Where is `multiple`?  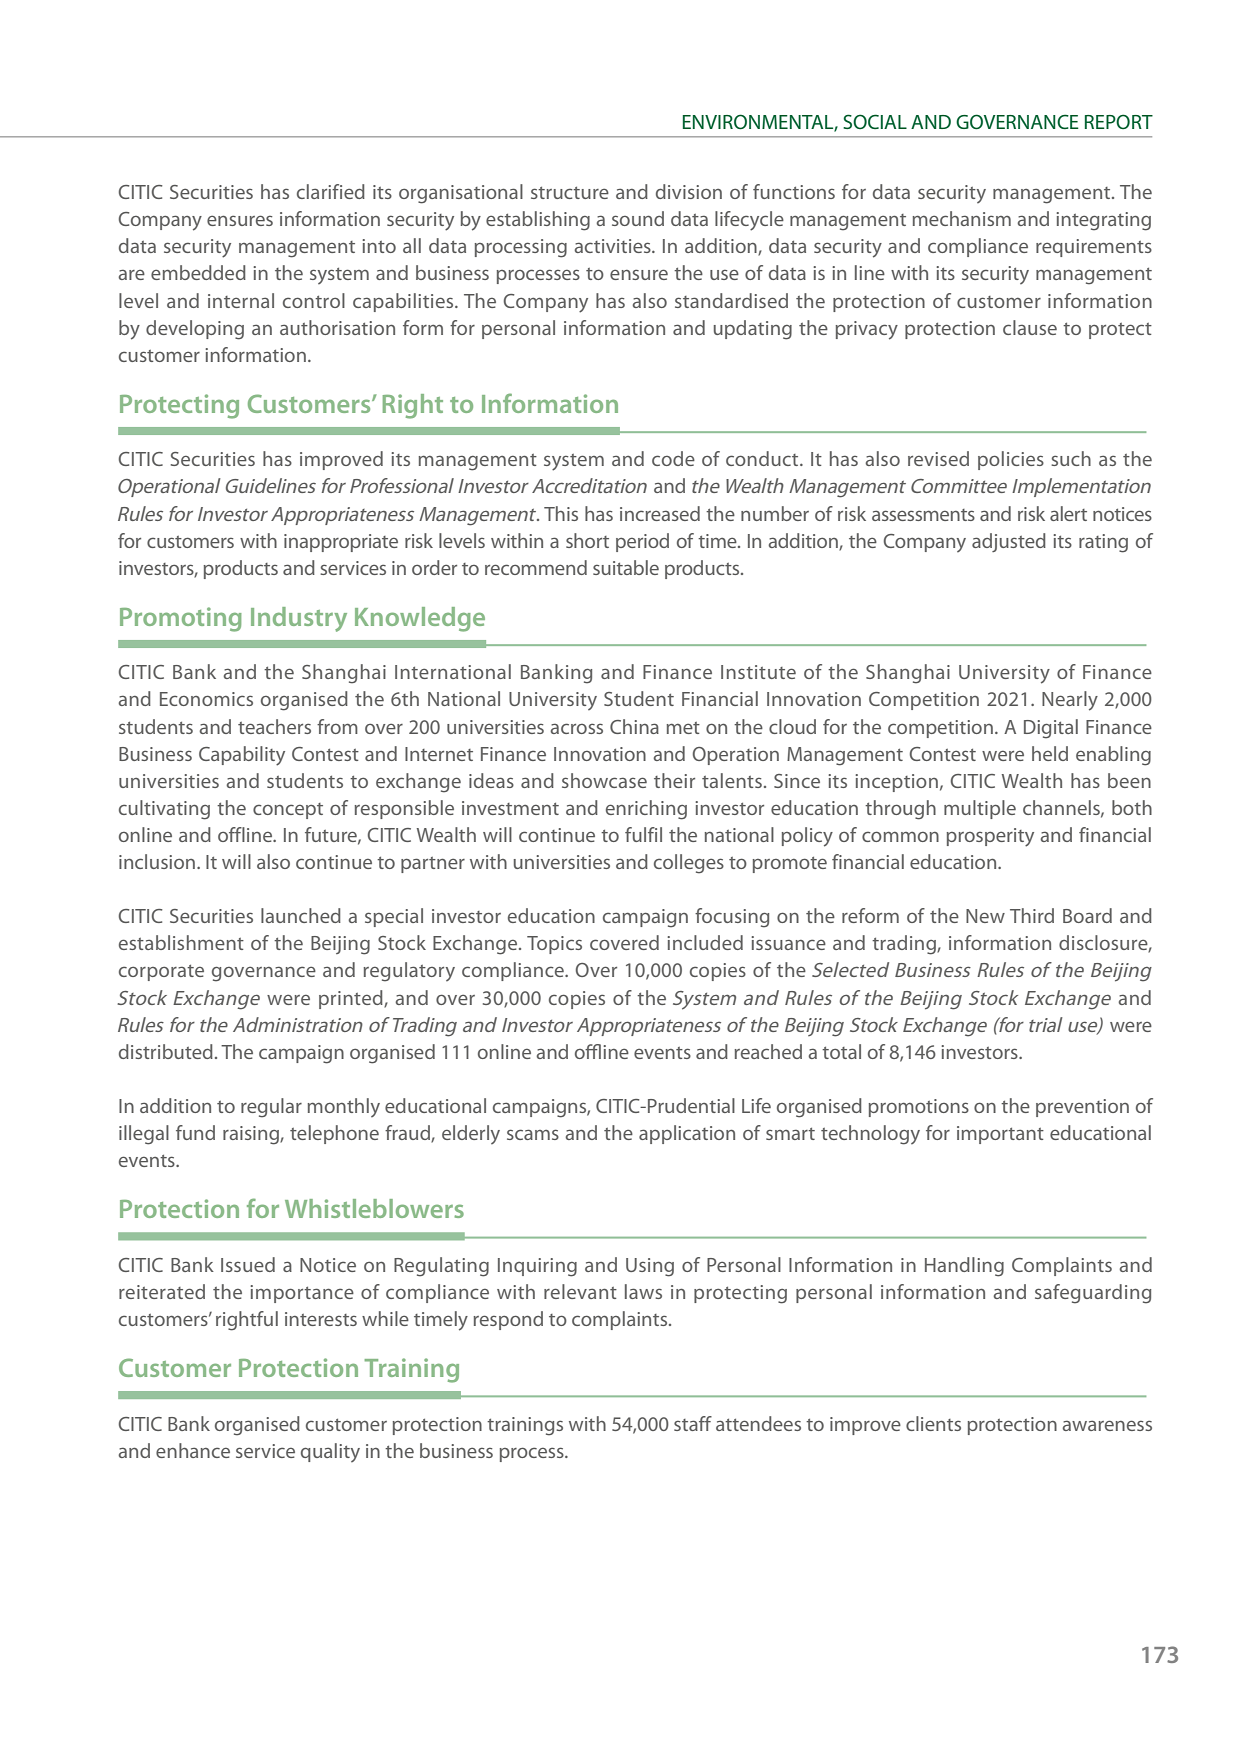
multiple is located at coordinates (980, 809).
